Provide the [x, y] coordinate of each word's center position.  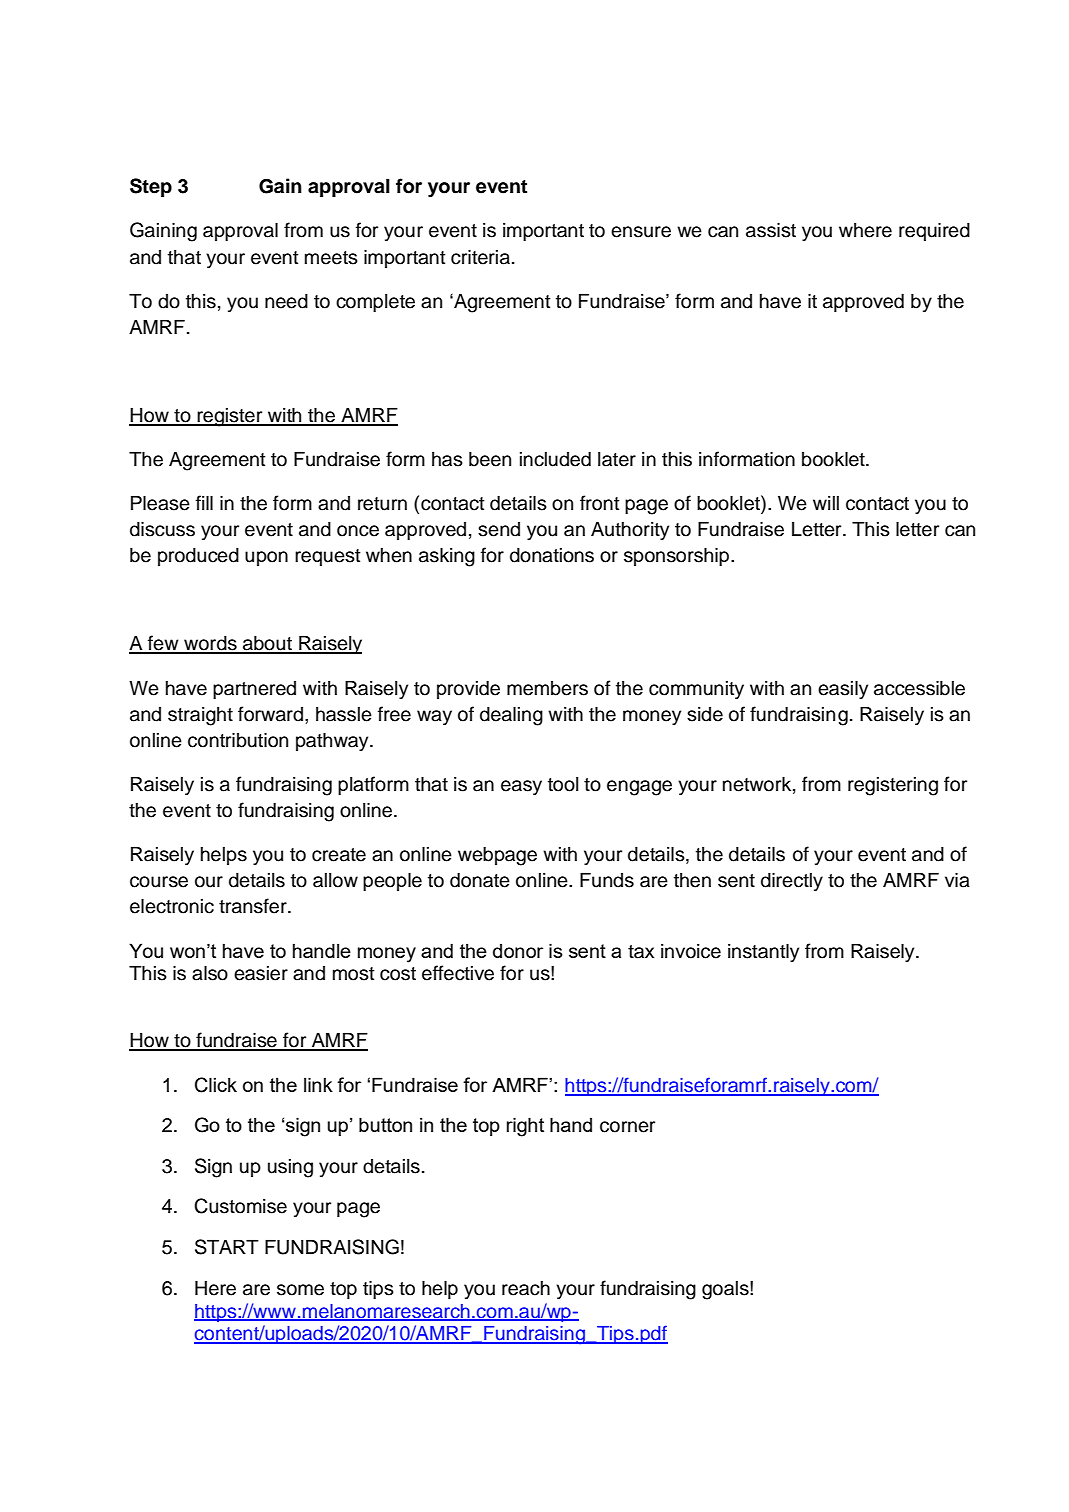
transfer [254, 906]
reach [526, 1288]
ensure [641, 232]
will [826, 503]
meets [331, 258]
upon [266, 558]
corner [627, 1127]
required [934, 231]
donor [518, 951]
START [227, 1247]
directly [792, 881]
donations [552, 555]
